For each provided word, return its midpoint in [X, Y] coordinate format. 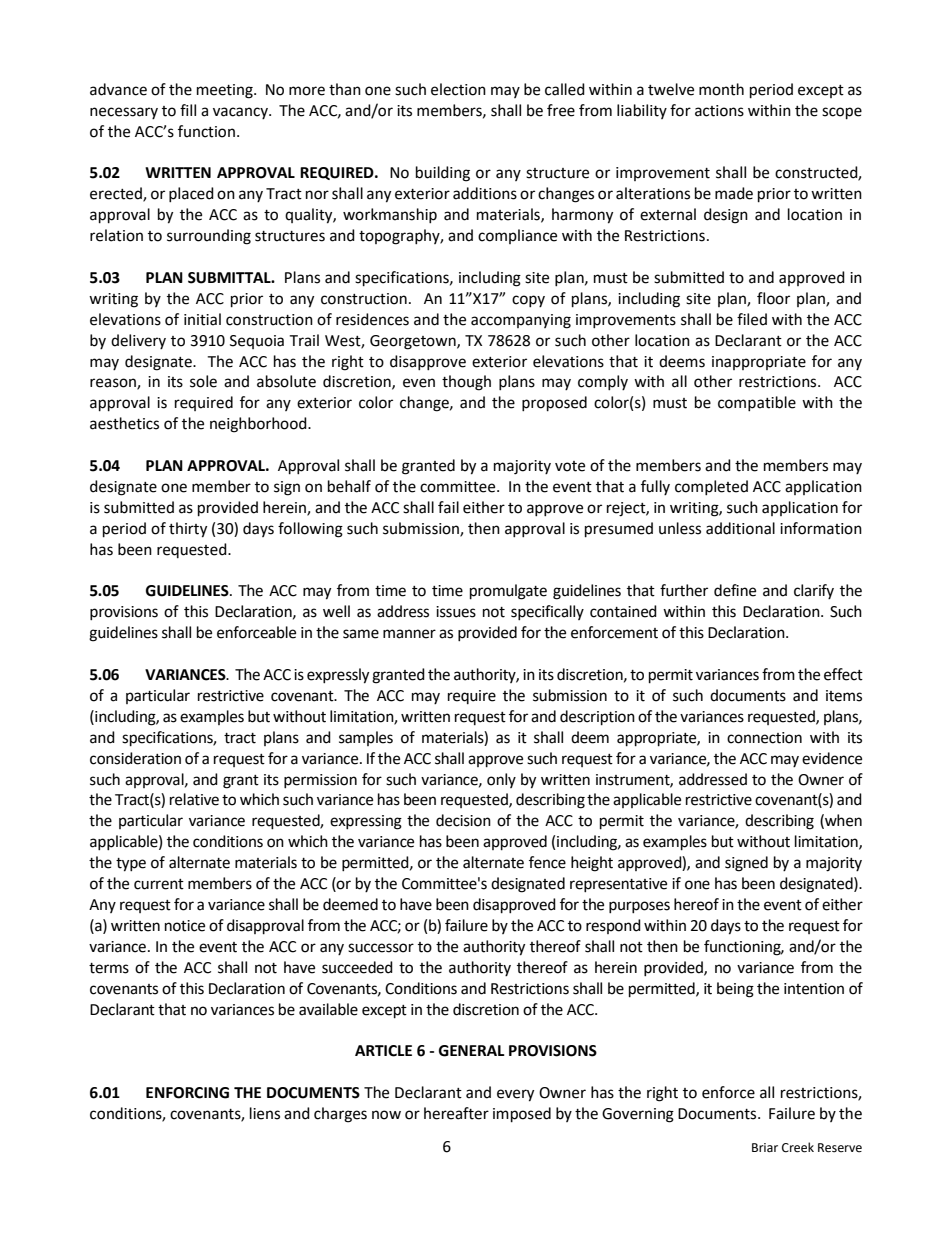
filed [752, 319]
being [735, 990]
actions [719, 111]
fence [547, 862]
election [458, 89]
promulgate [508, 592]
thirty [188, 530]
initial [202, 319]
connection [764, 738]
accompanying [521, 321]
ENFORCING [187, 1093]
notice [185, 926]
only [501, 780]
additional [740, 528]
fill [188, 110]
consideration [135, 758]
